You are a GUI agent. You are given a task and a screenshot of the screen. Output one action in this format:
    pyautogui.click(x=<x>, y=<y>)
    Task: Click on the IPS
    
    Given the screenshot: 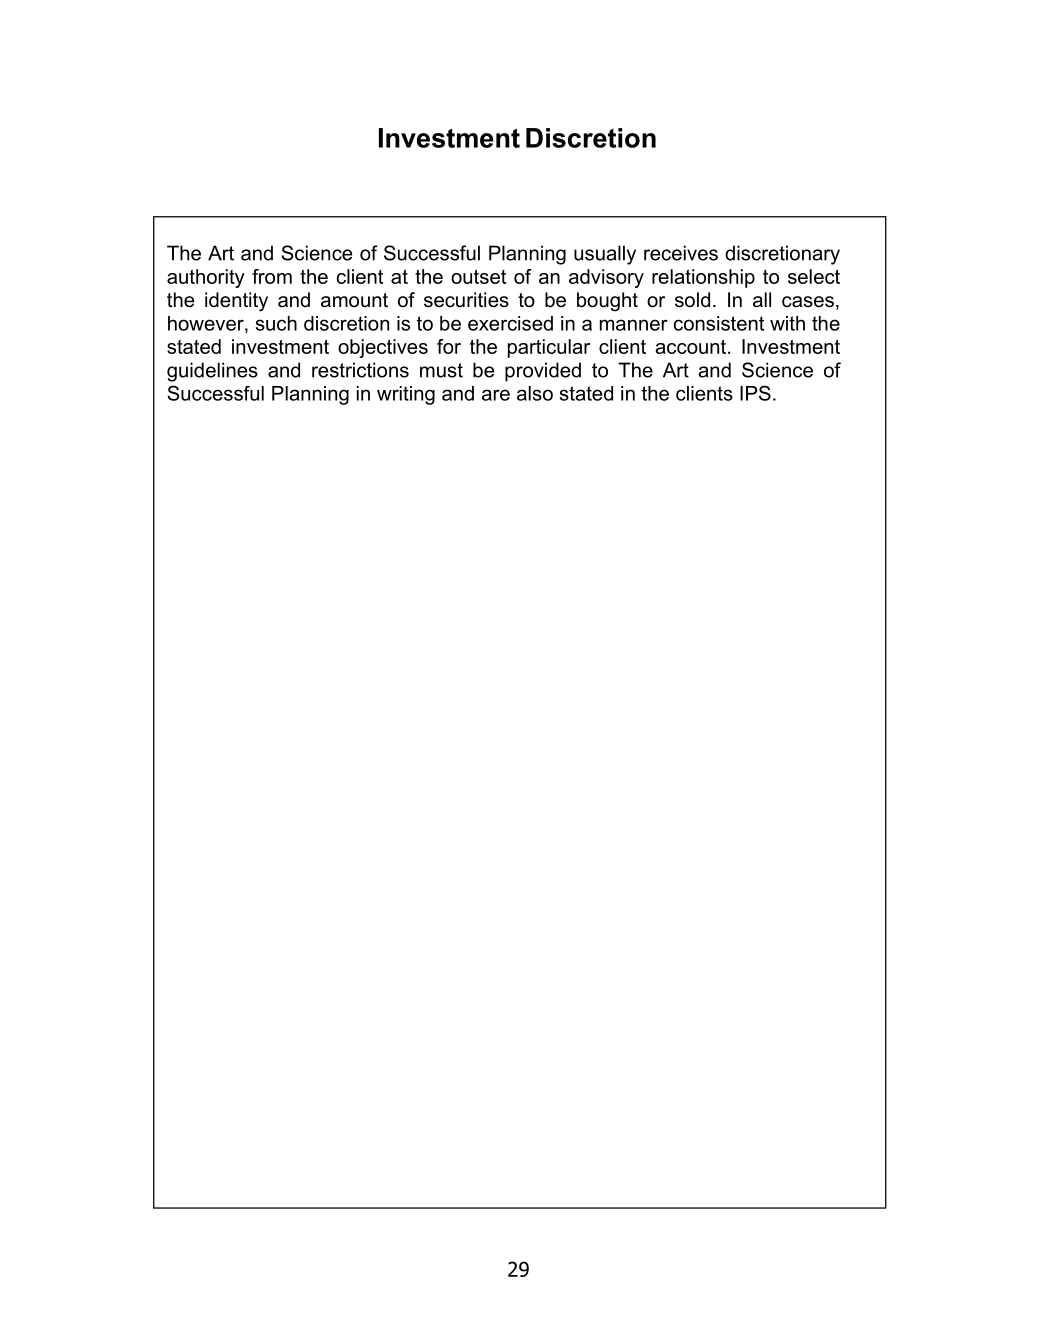 What is the action you would take?
    pyautogui.click(x=755, y=393)
